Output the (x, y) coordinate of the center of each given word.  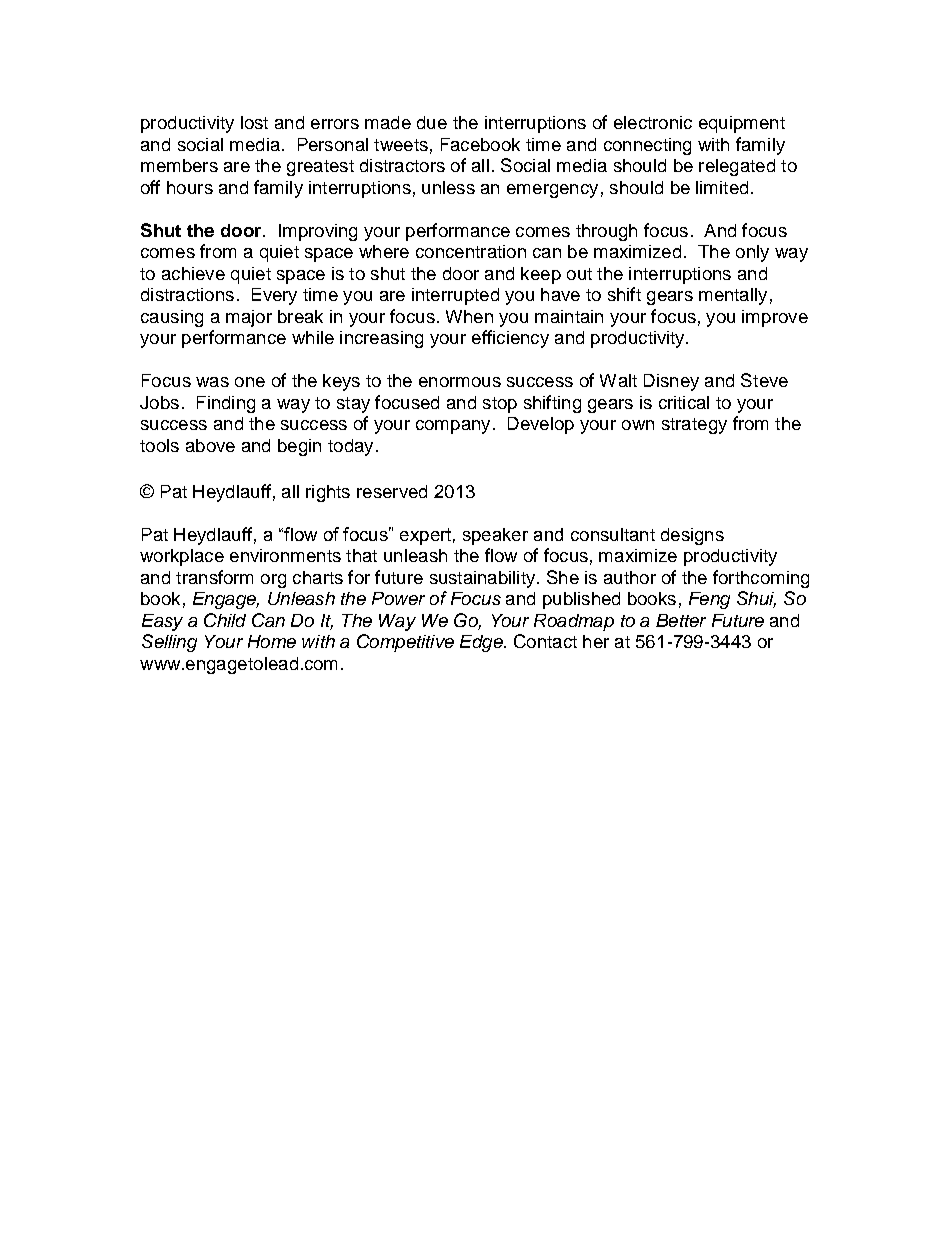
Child (225, 620)
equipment (742, 124)
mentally (733, 296)
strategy (694, 426)
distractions (187, 294)
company (453, 427)
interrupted (455, 296)
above (210, 445)
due (432, 122)
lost (254, 122)
